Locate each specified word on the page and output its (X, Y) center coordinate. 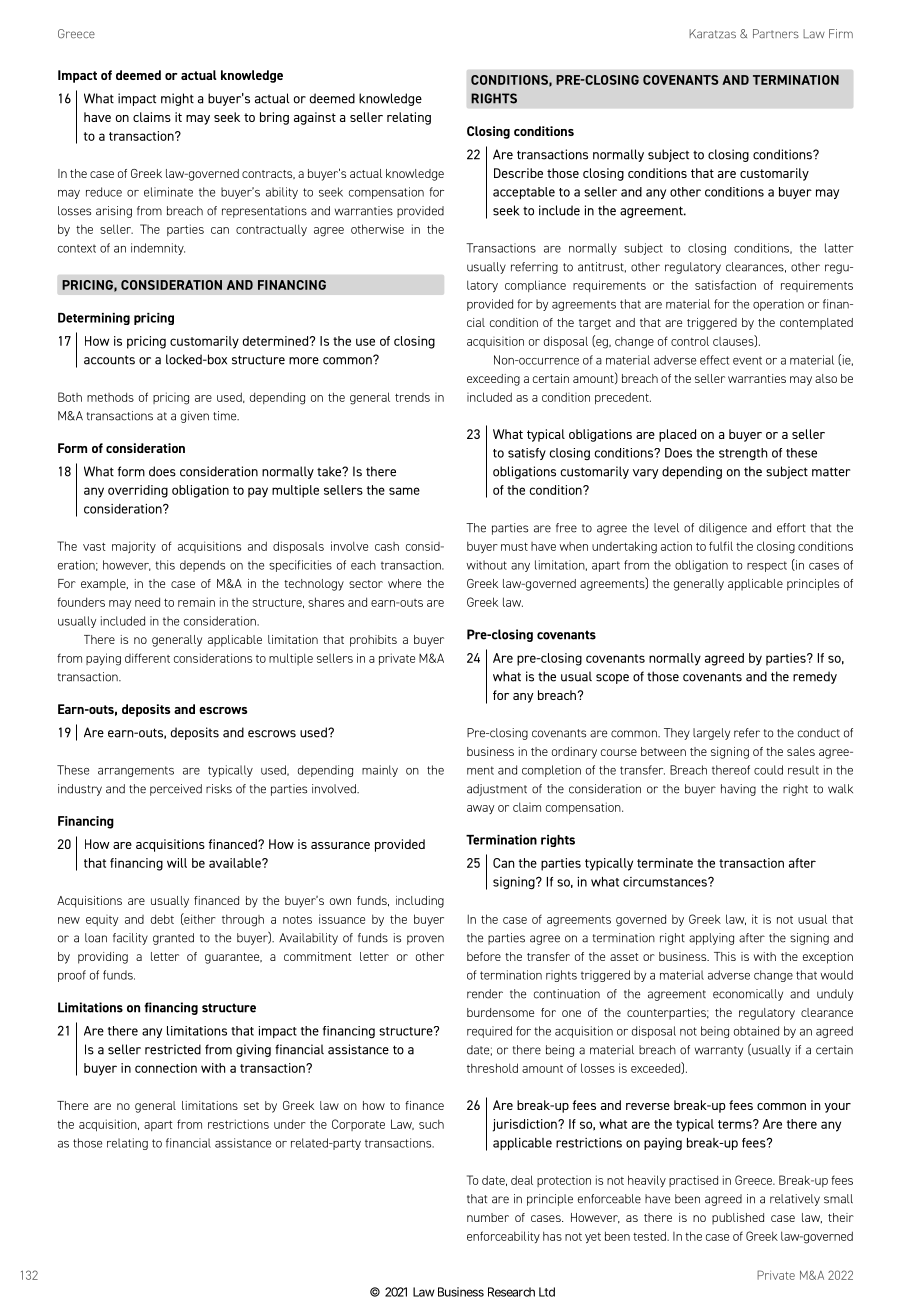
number (488, 1217)
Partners (776, 33)
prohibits (373, 641)
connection (166, 1068)
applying (711, 939)
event (747, 360)
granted (173, 939)
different (147, 658)
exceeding (493, 380)
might (177, 99)
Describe (518, 173)
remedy (815, 677)
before (484, 956)
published (738, 1219)
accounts (109, 360)
